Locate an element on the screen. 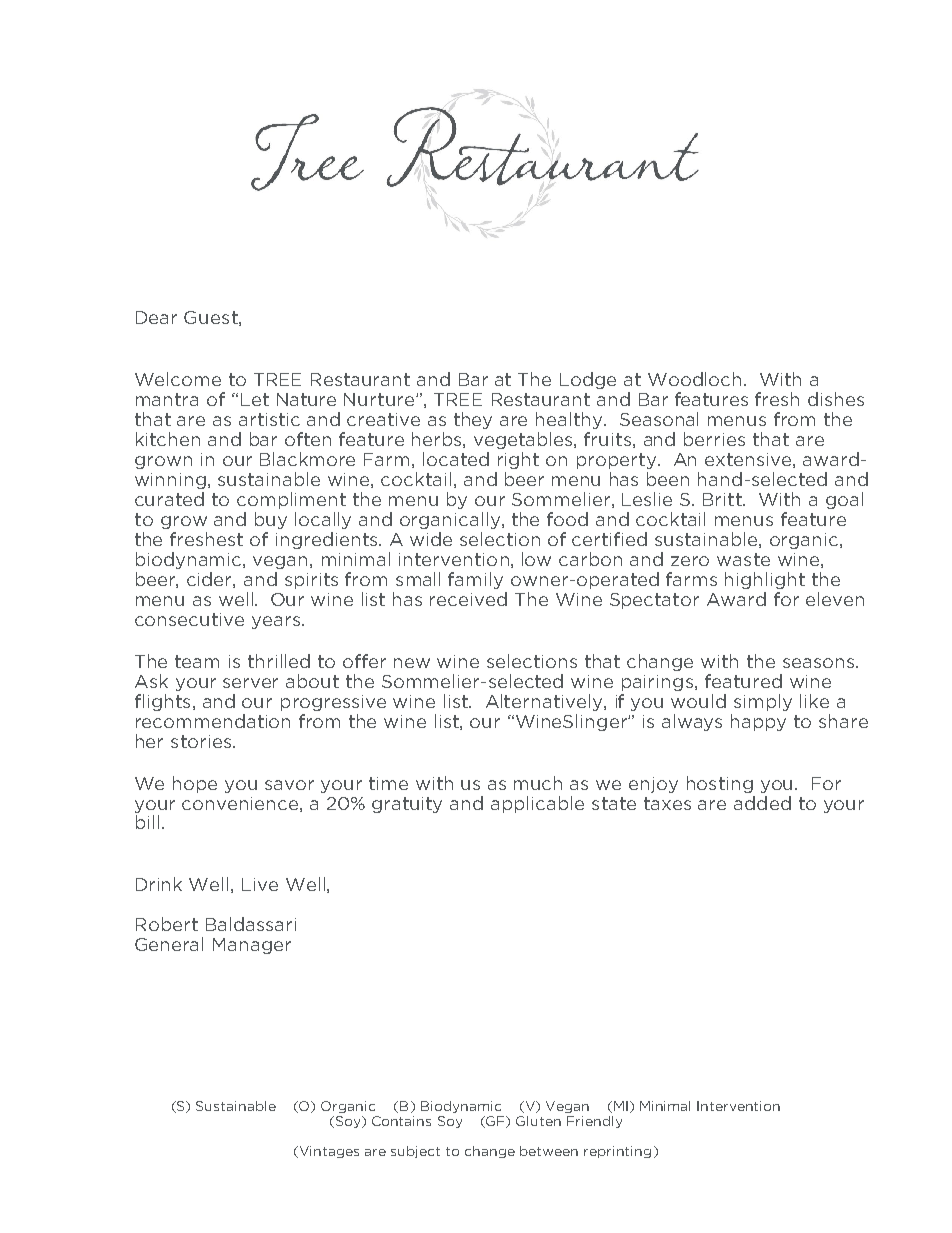  Lodge is located at coordinates (588, 380).
